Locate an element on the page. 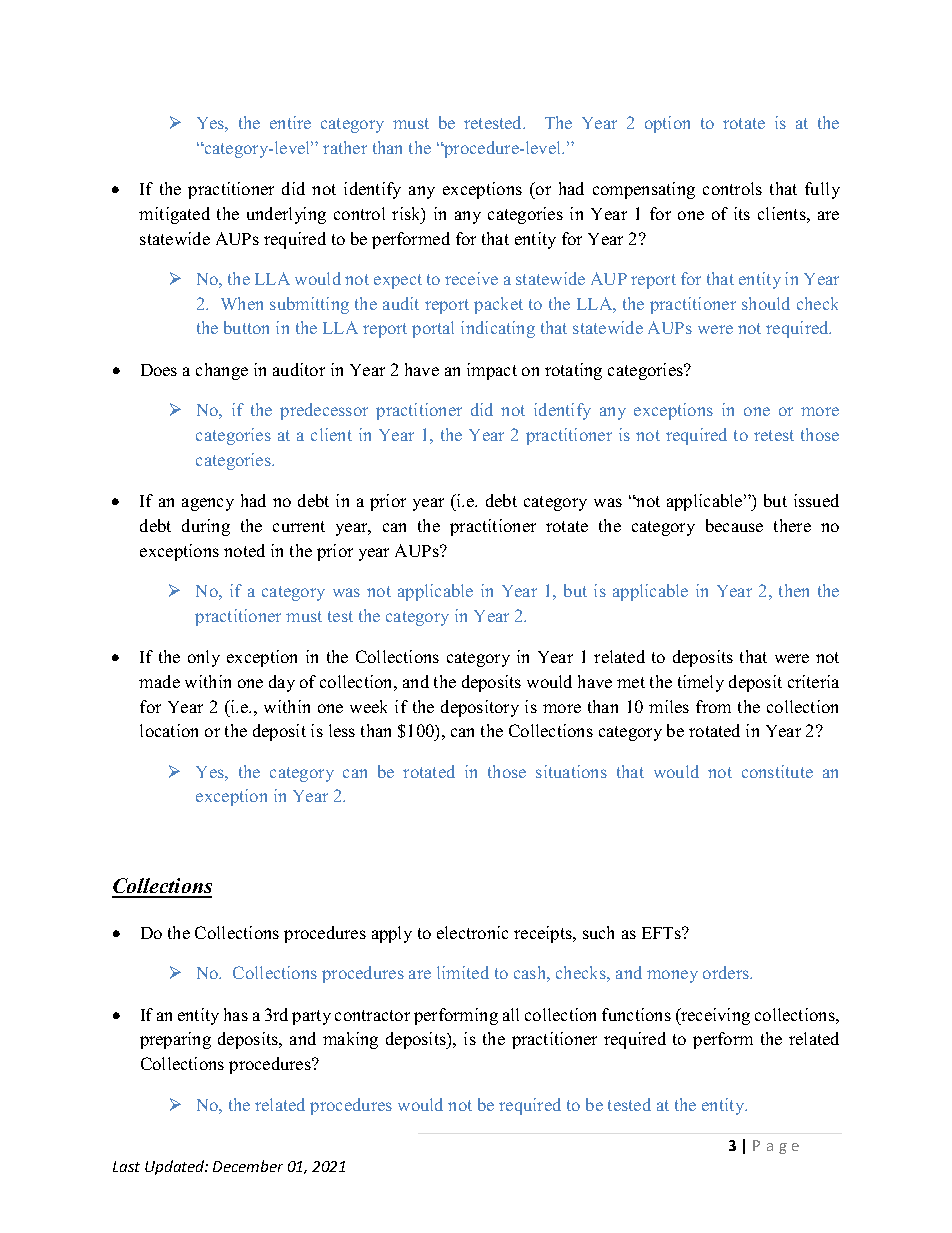  orders is located at coordinates (727, 972).
